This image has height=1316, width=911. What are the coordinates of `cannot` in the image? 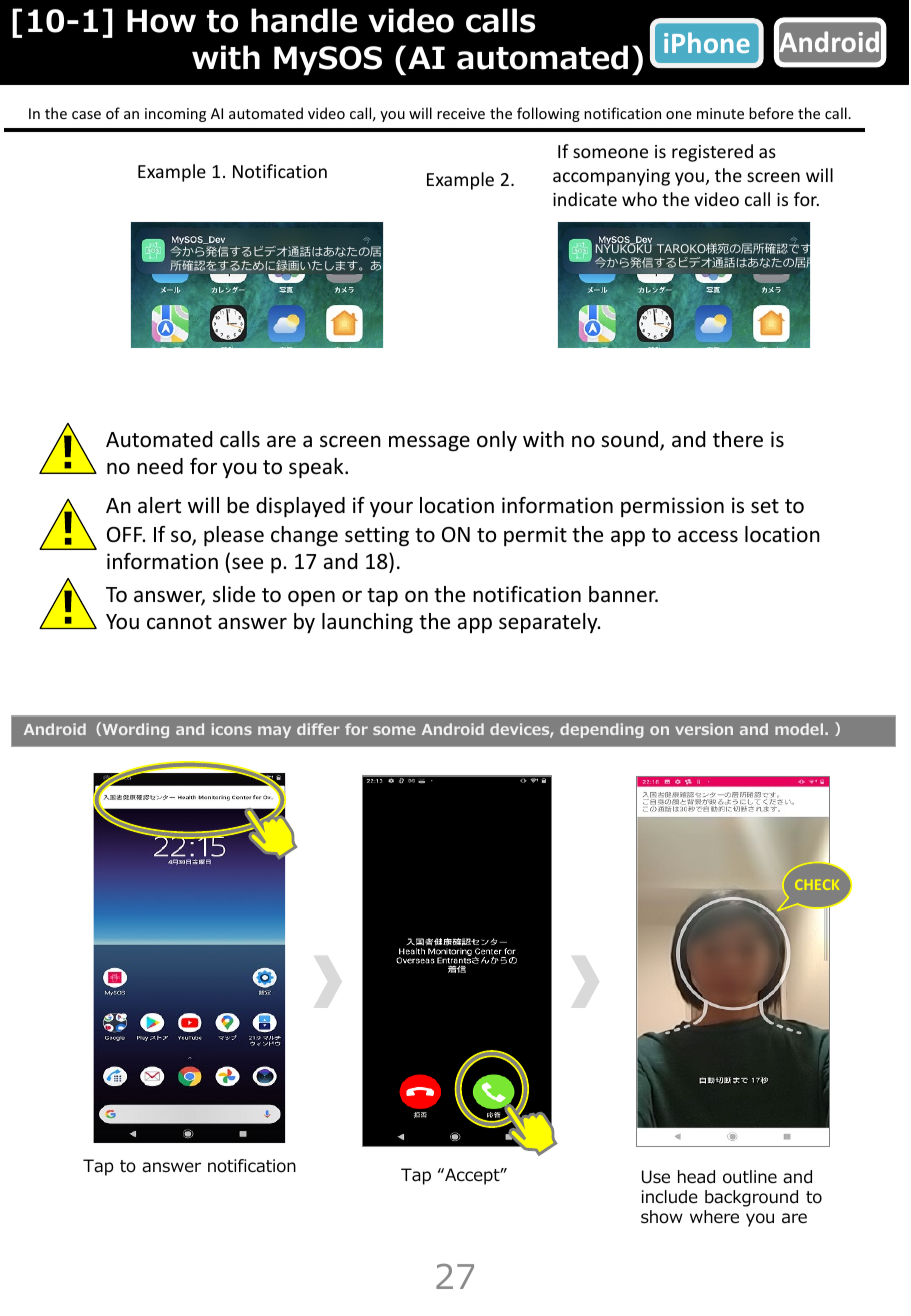 It's located at (179, 622).
